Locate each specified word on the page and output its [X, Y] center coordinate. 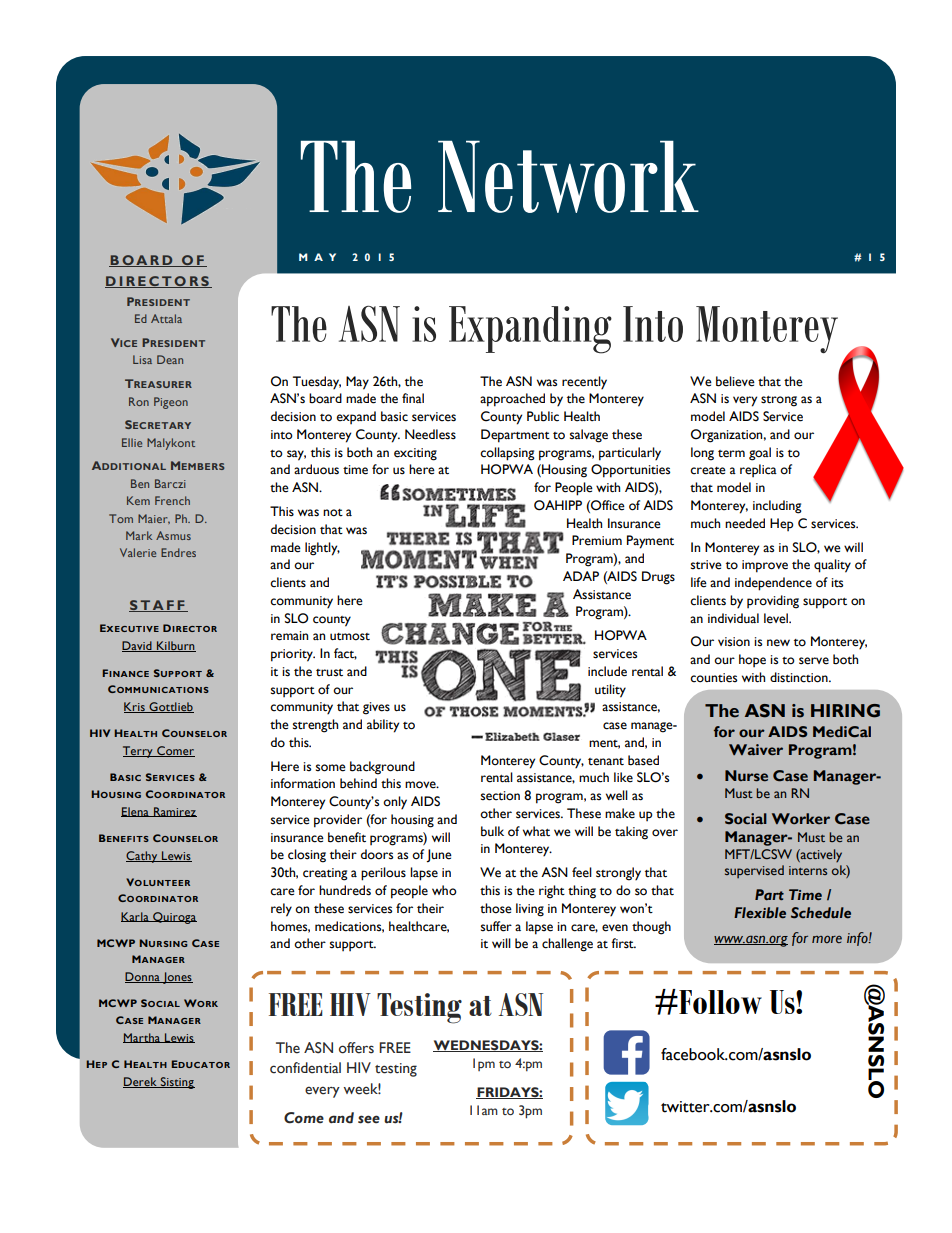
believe [735, 381]
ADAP [581, 576]
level [777, 618]
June [439, 856]
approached [512, 400]
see [369, 1119]
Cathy [143, 857]
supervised [754, 871]
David [138, 646]
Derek [141, 1082]
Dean [170, 359]
